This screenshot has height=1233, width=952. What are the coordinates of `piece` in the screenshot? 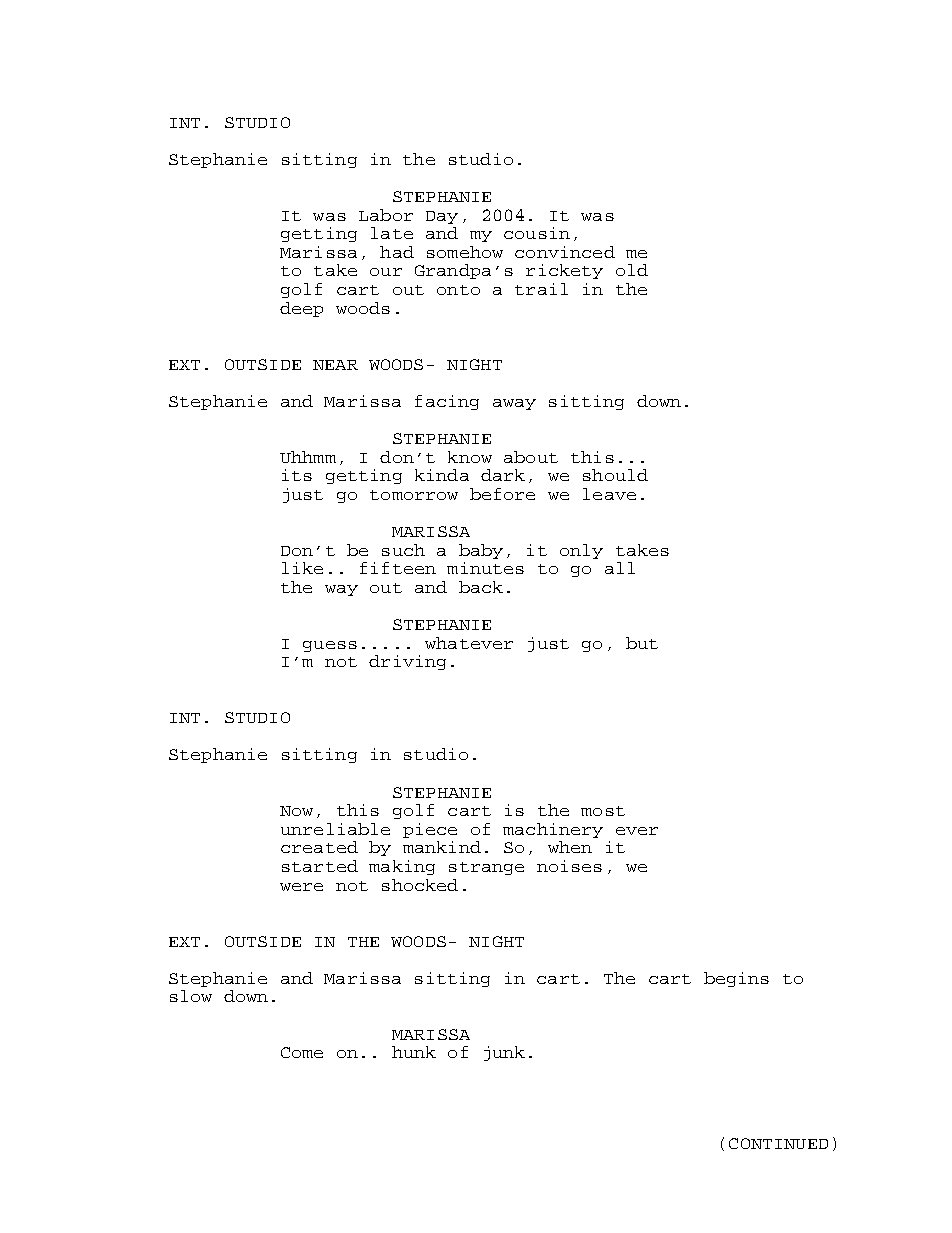 It's located at (430, 830).
